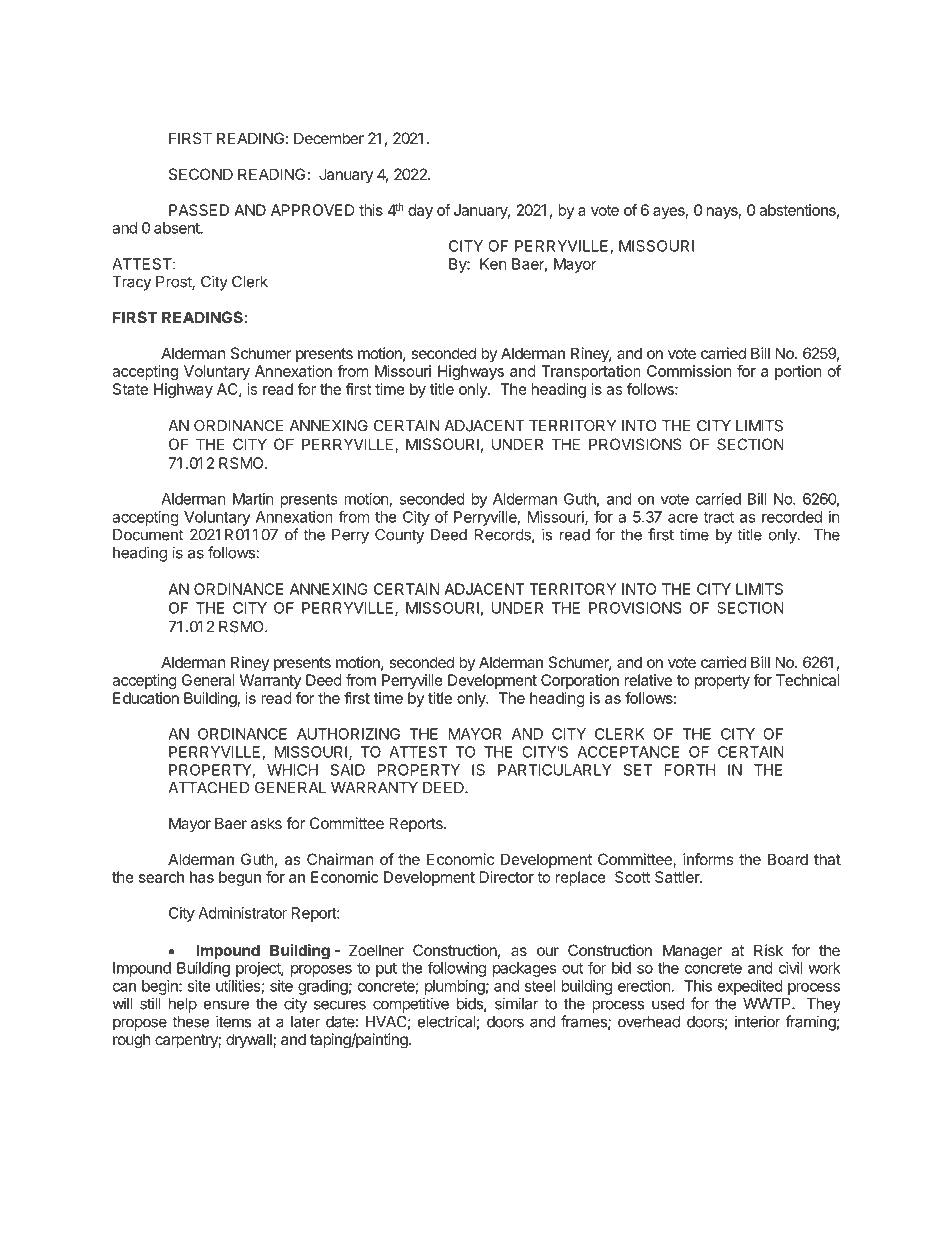 The image size is (952, 1233). Describe the element at coordinates (507, 877) in the image. I see `Director` at that location.
